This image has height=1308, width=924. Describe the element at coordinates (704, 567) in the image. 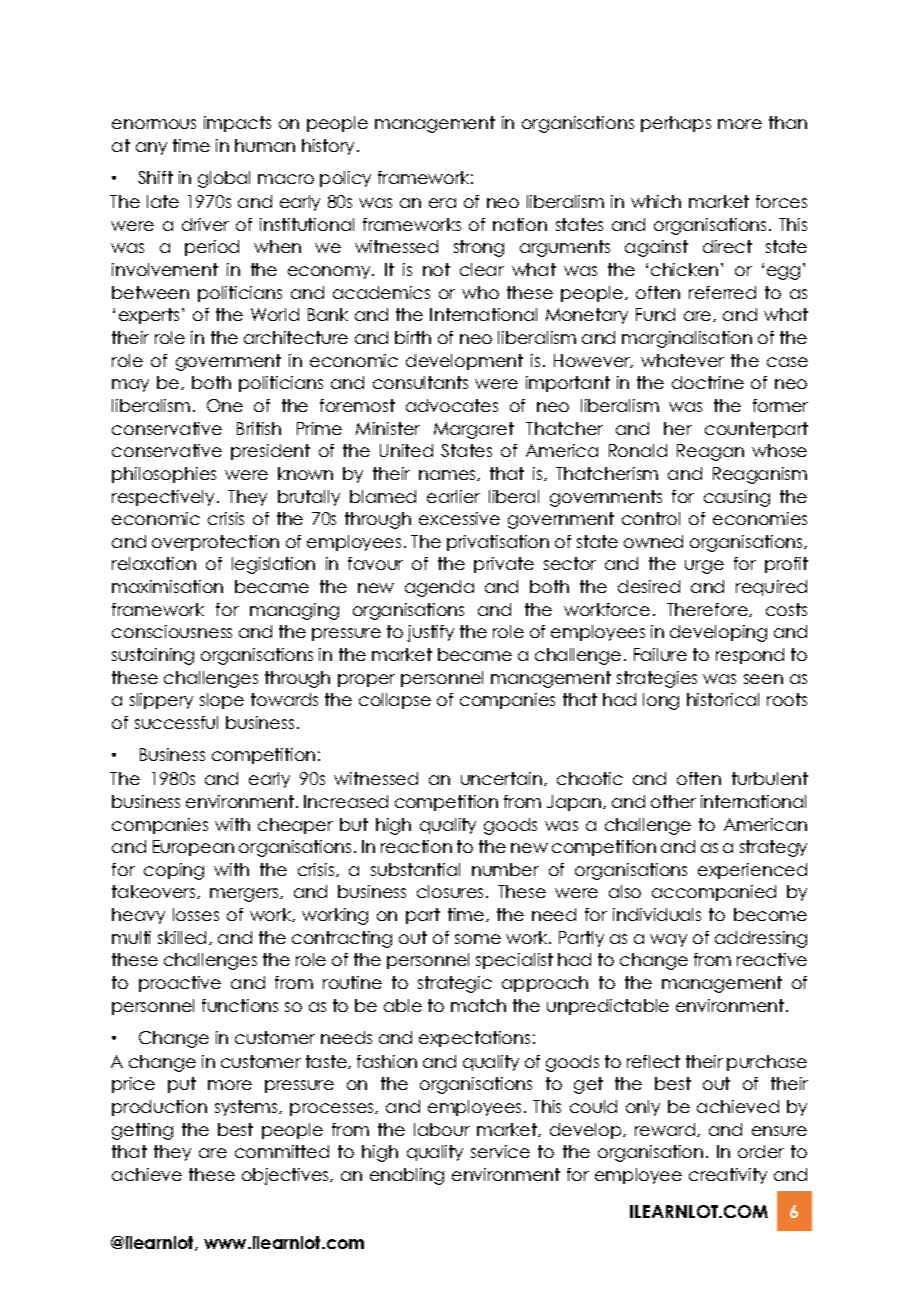

I see `urge` at that location.
